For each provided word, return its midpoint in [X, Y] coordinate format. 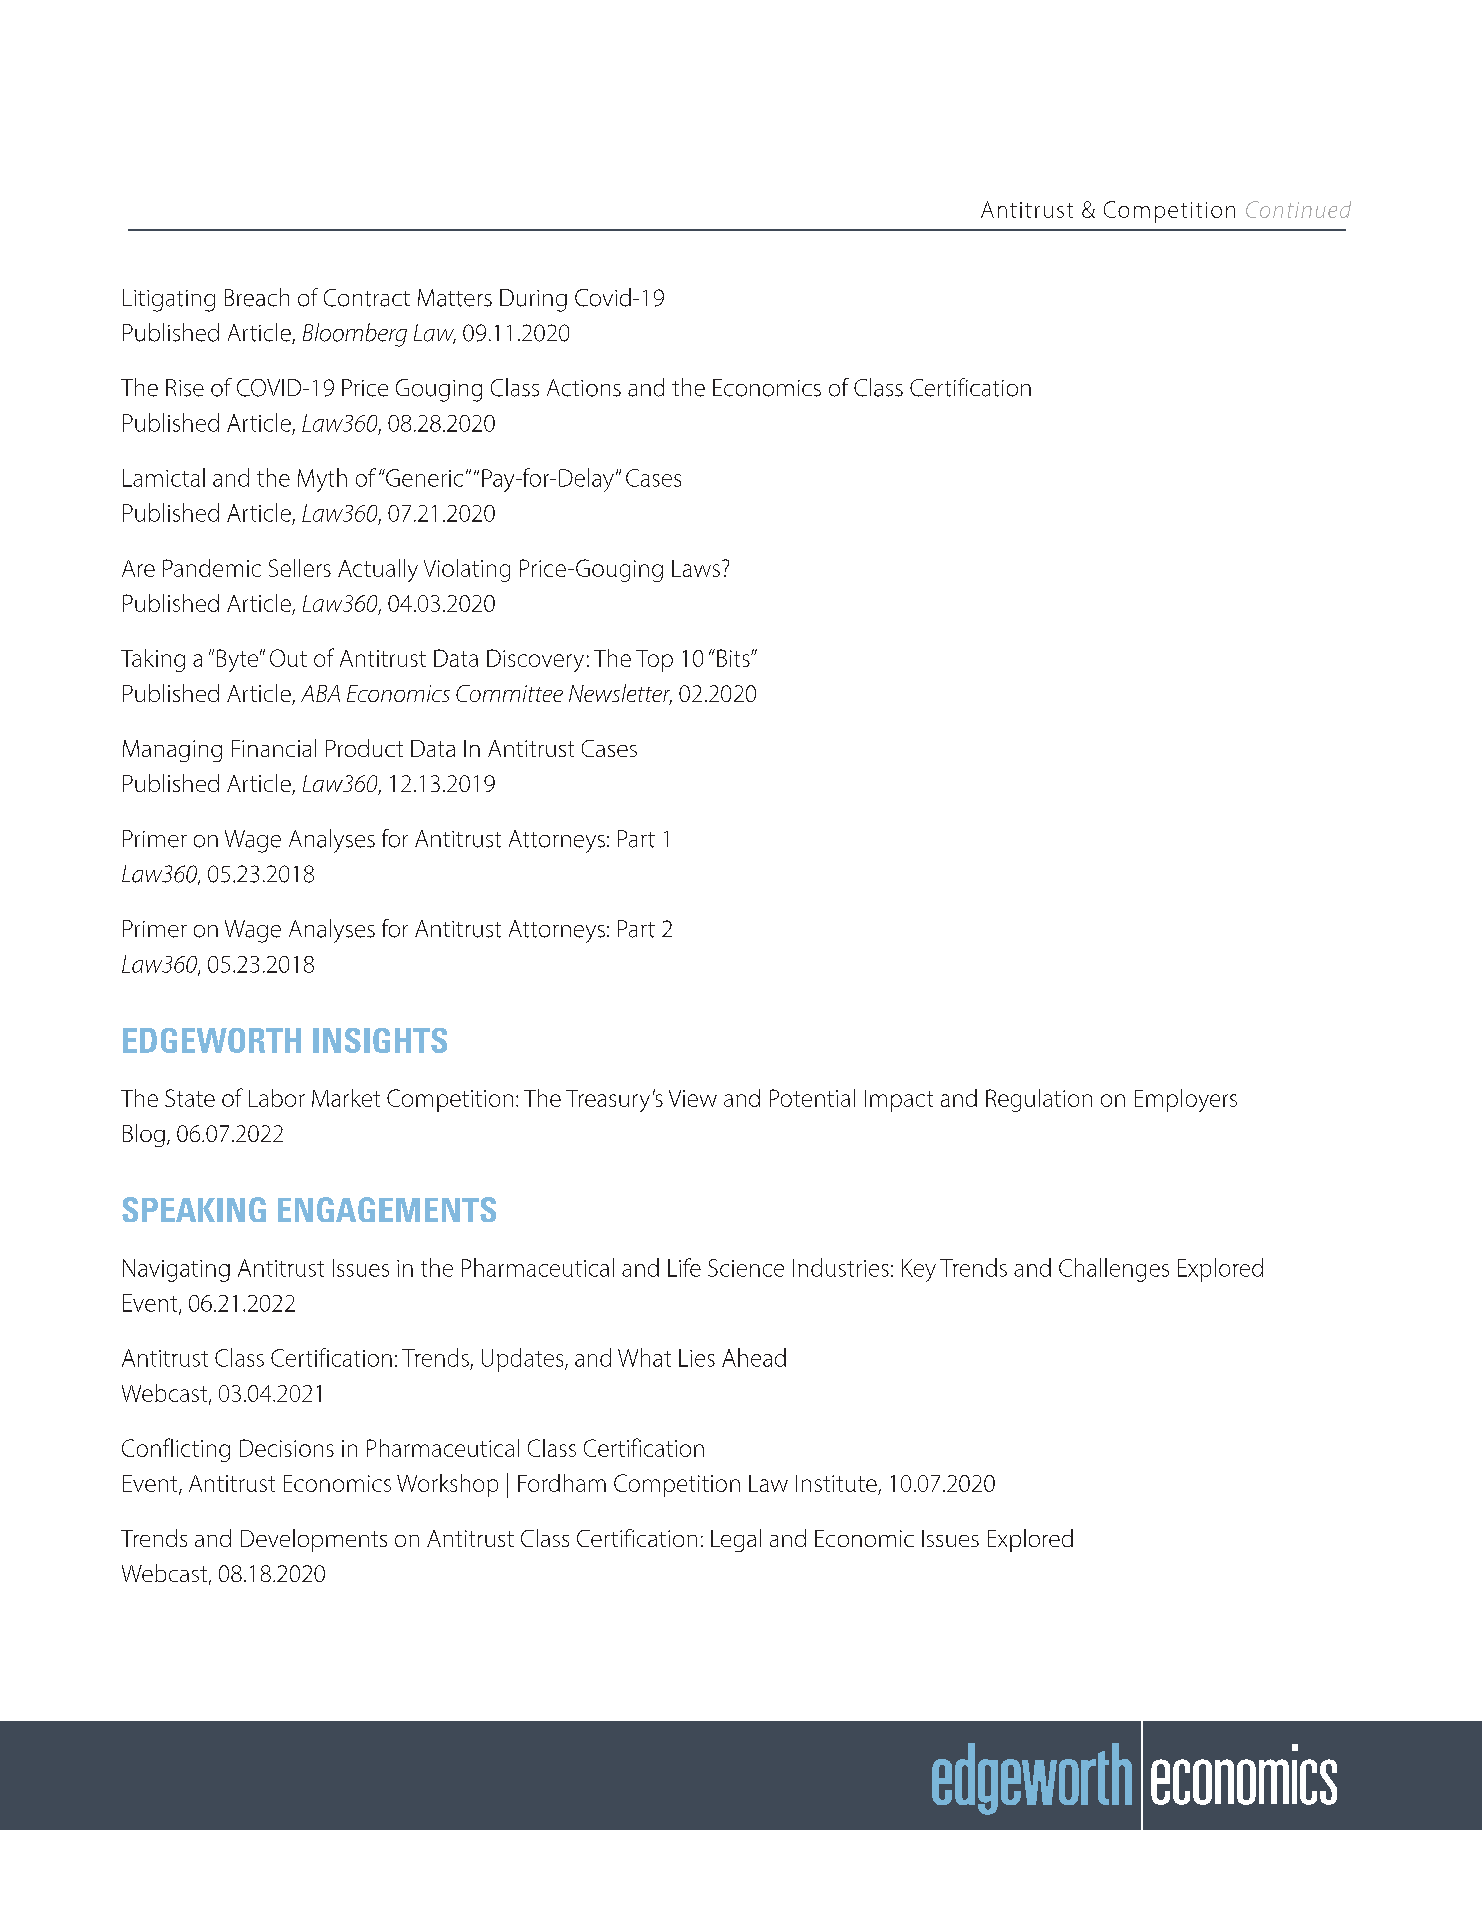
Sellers [300, 568]
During [533, 300]
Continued [1298, 209]
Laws [696, 568]
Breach [257, 297]
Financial [274, 748]
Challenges [1114, 1270]
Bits [734, 658]
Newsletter [620, 694]
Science [746, 1268]
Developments [314, 1540]
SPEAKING [194, 1209]
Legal [736, 1540]
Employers [1186, 1100]
